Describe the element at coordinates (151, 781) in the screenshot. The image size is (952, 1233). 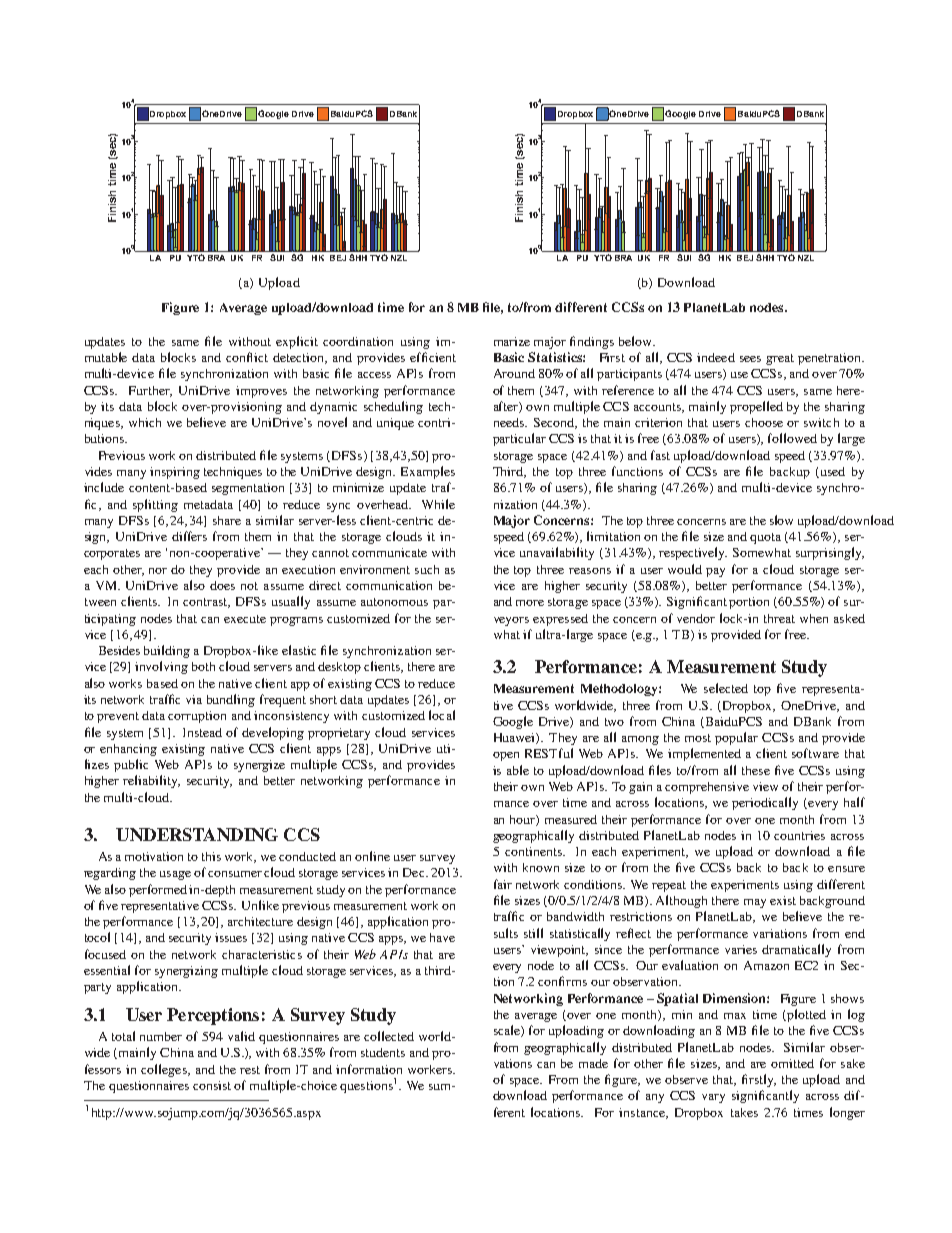
I see `reliability` at that location.
